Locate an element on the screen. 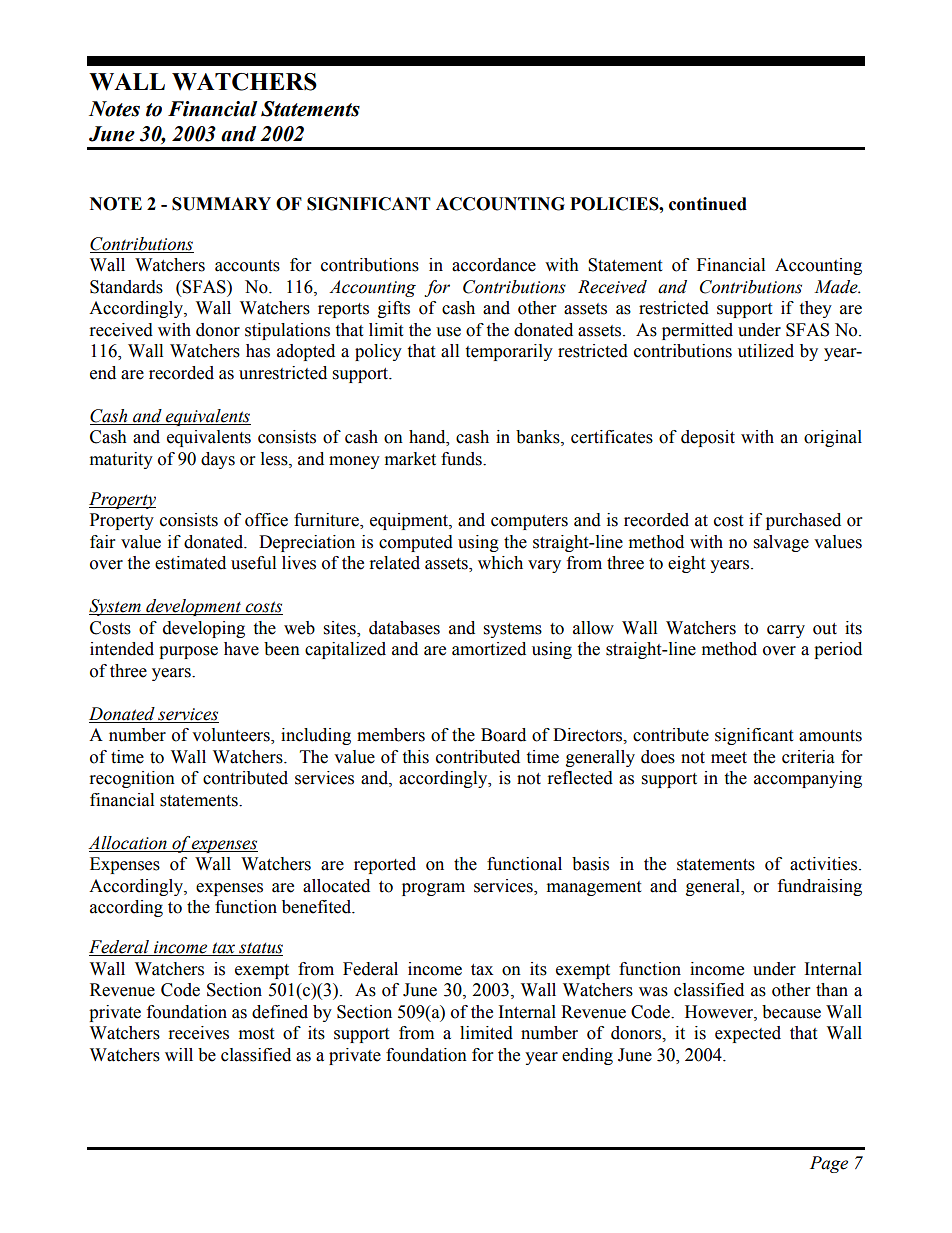 This screenshot has width=952, height=1233. continued is located at coordinates (708, 204).
